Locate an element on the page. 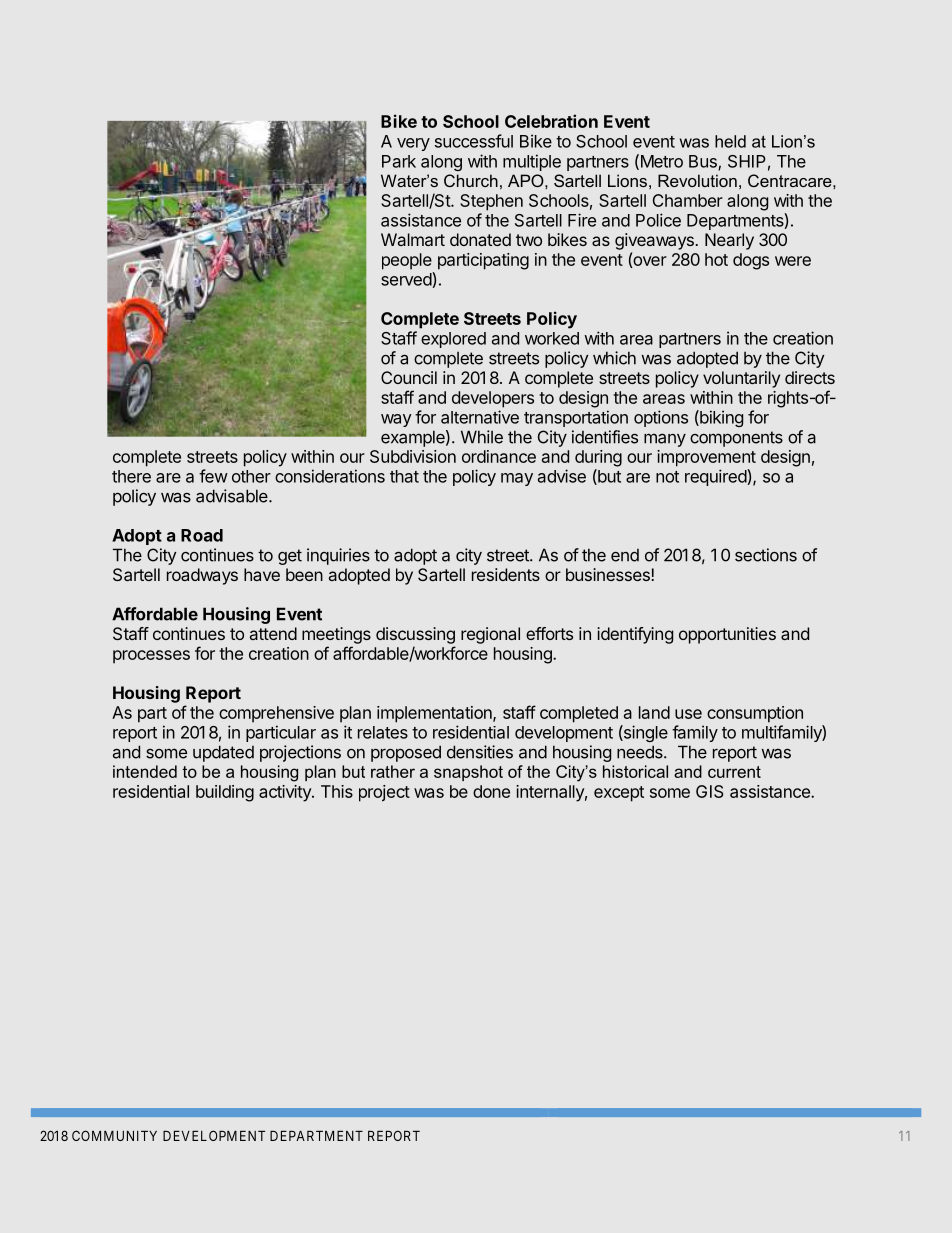  Park is located at coordinates (399, 161).
